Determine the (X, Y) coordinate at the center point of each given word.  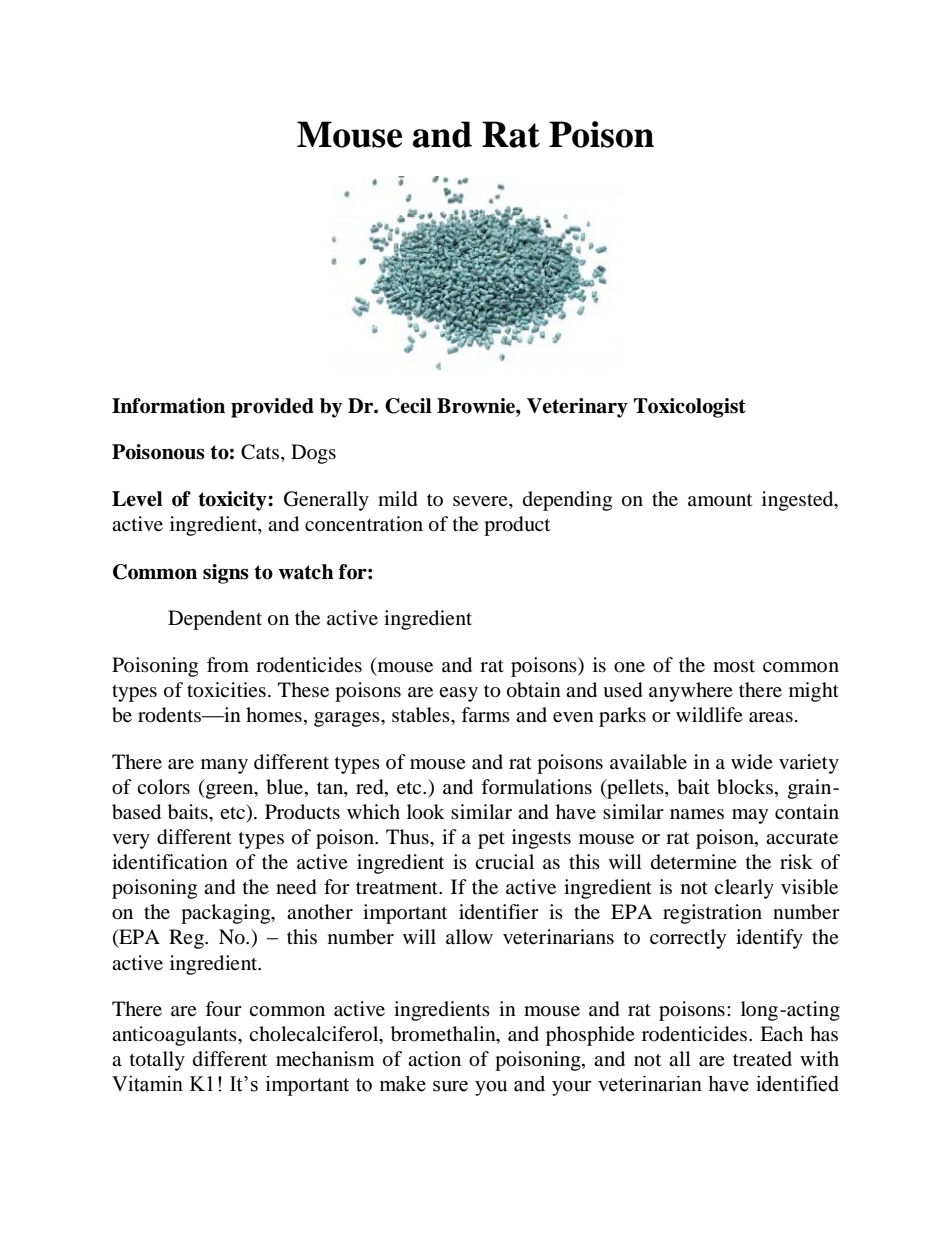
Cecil (408, 406)
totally (157, 1061)
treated (762, 1059)
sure (450, 1086)
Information (168, 406)
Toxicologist (690, 408)
